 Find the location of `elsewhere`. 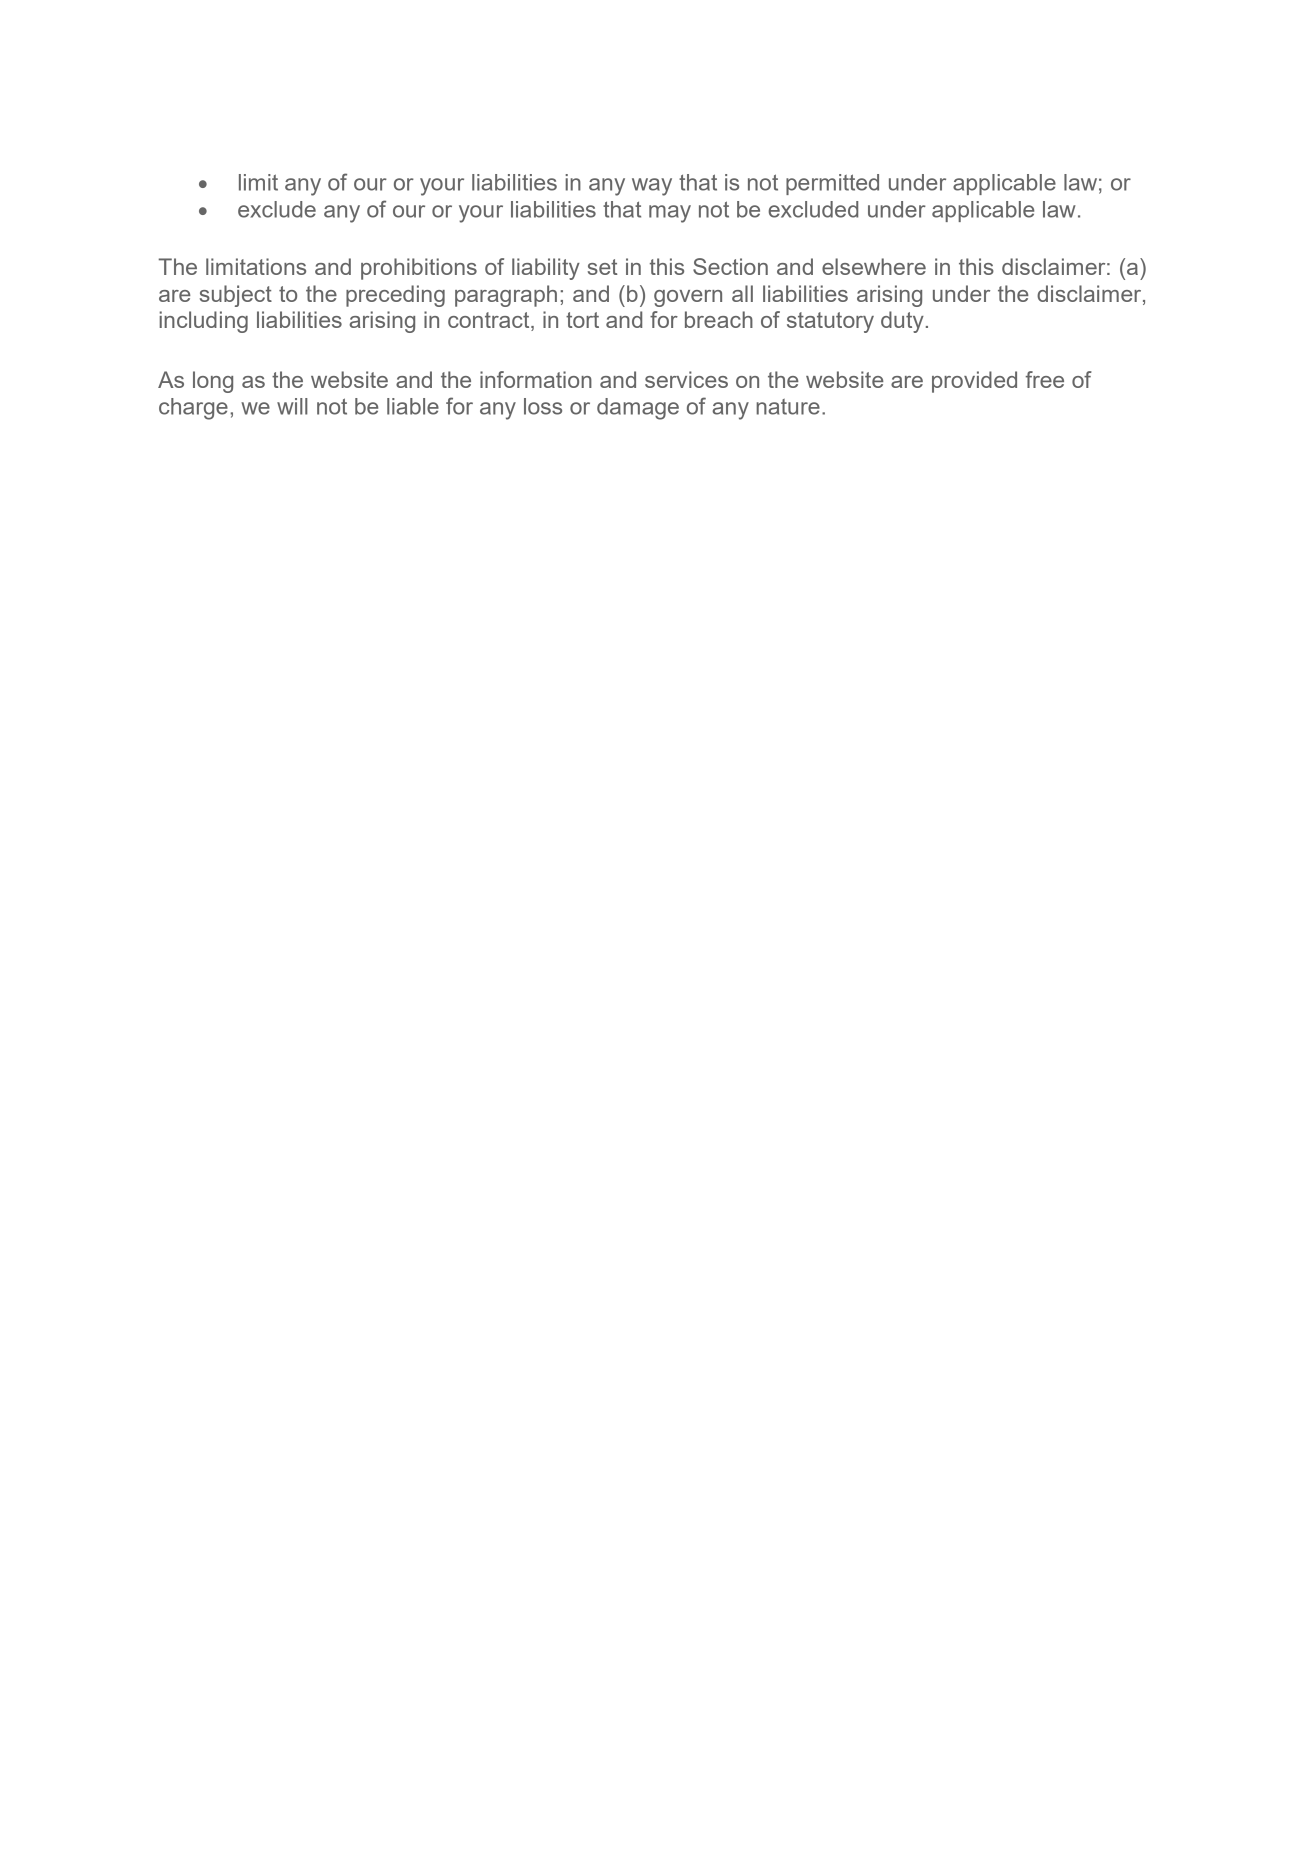

elsewhere is located at coordinates (874, 266).
